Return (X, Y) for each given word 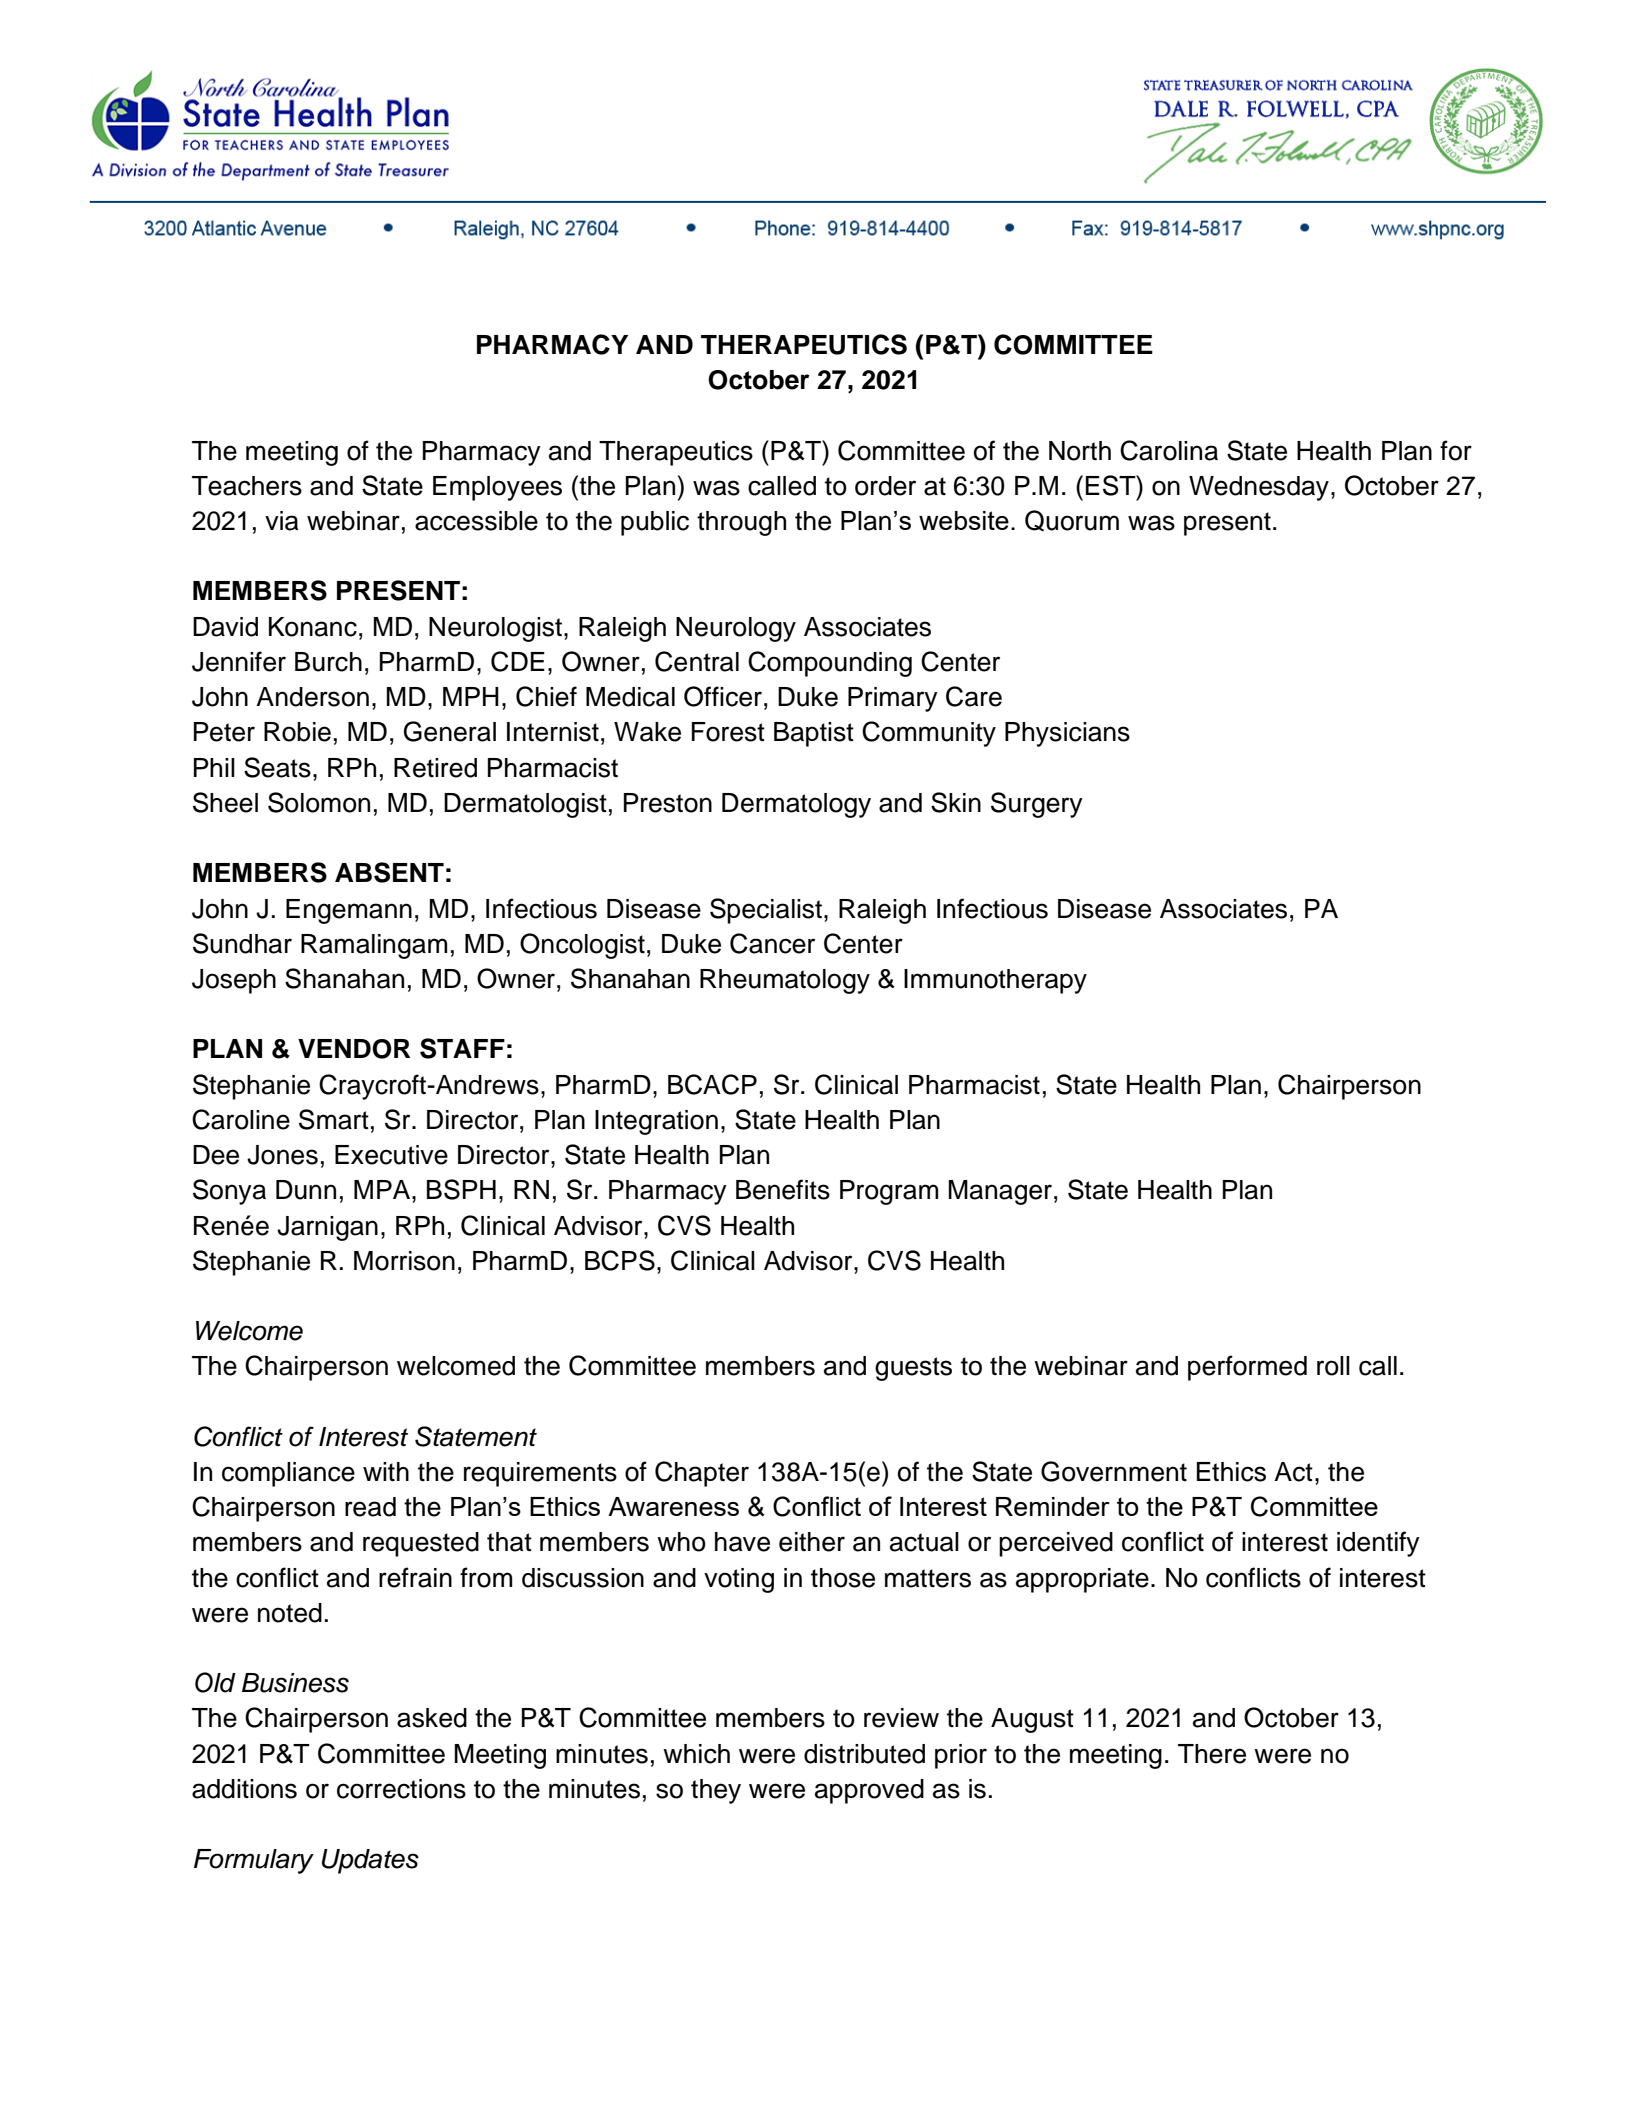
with (386, 1471)
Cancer (772, 943)
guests (913, 1369)
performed (1247, 1368)
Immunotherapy (995, 981)
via (282, 521)
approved (869, 1791)
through (741, 523)
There (1212, 1754)
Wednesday (1259, 488)
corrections (401, 1789)
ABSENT (389, 872)
